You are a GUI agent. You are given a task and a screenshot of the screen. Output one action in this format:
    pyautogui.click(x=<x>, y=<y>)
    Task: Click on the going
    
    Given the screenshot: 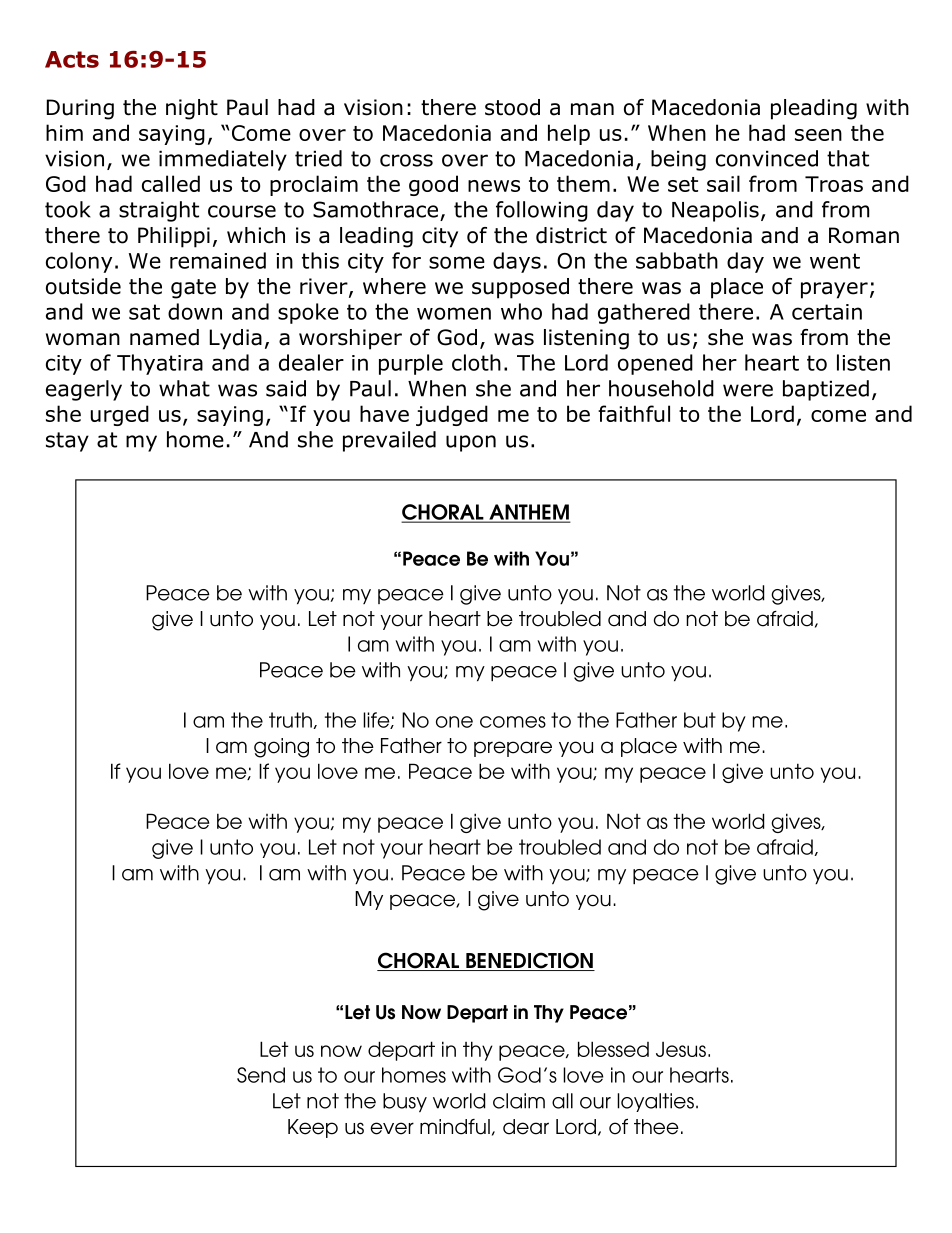 What is the action you would take?
    pyautogui.click(x=281, y=748)
